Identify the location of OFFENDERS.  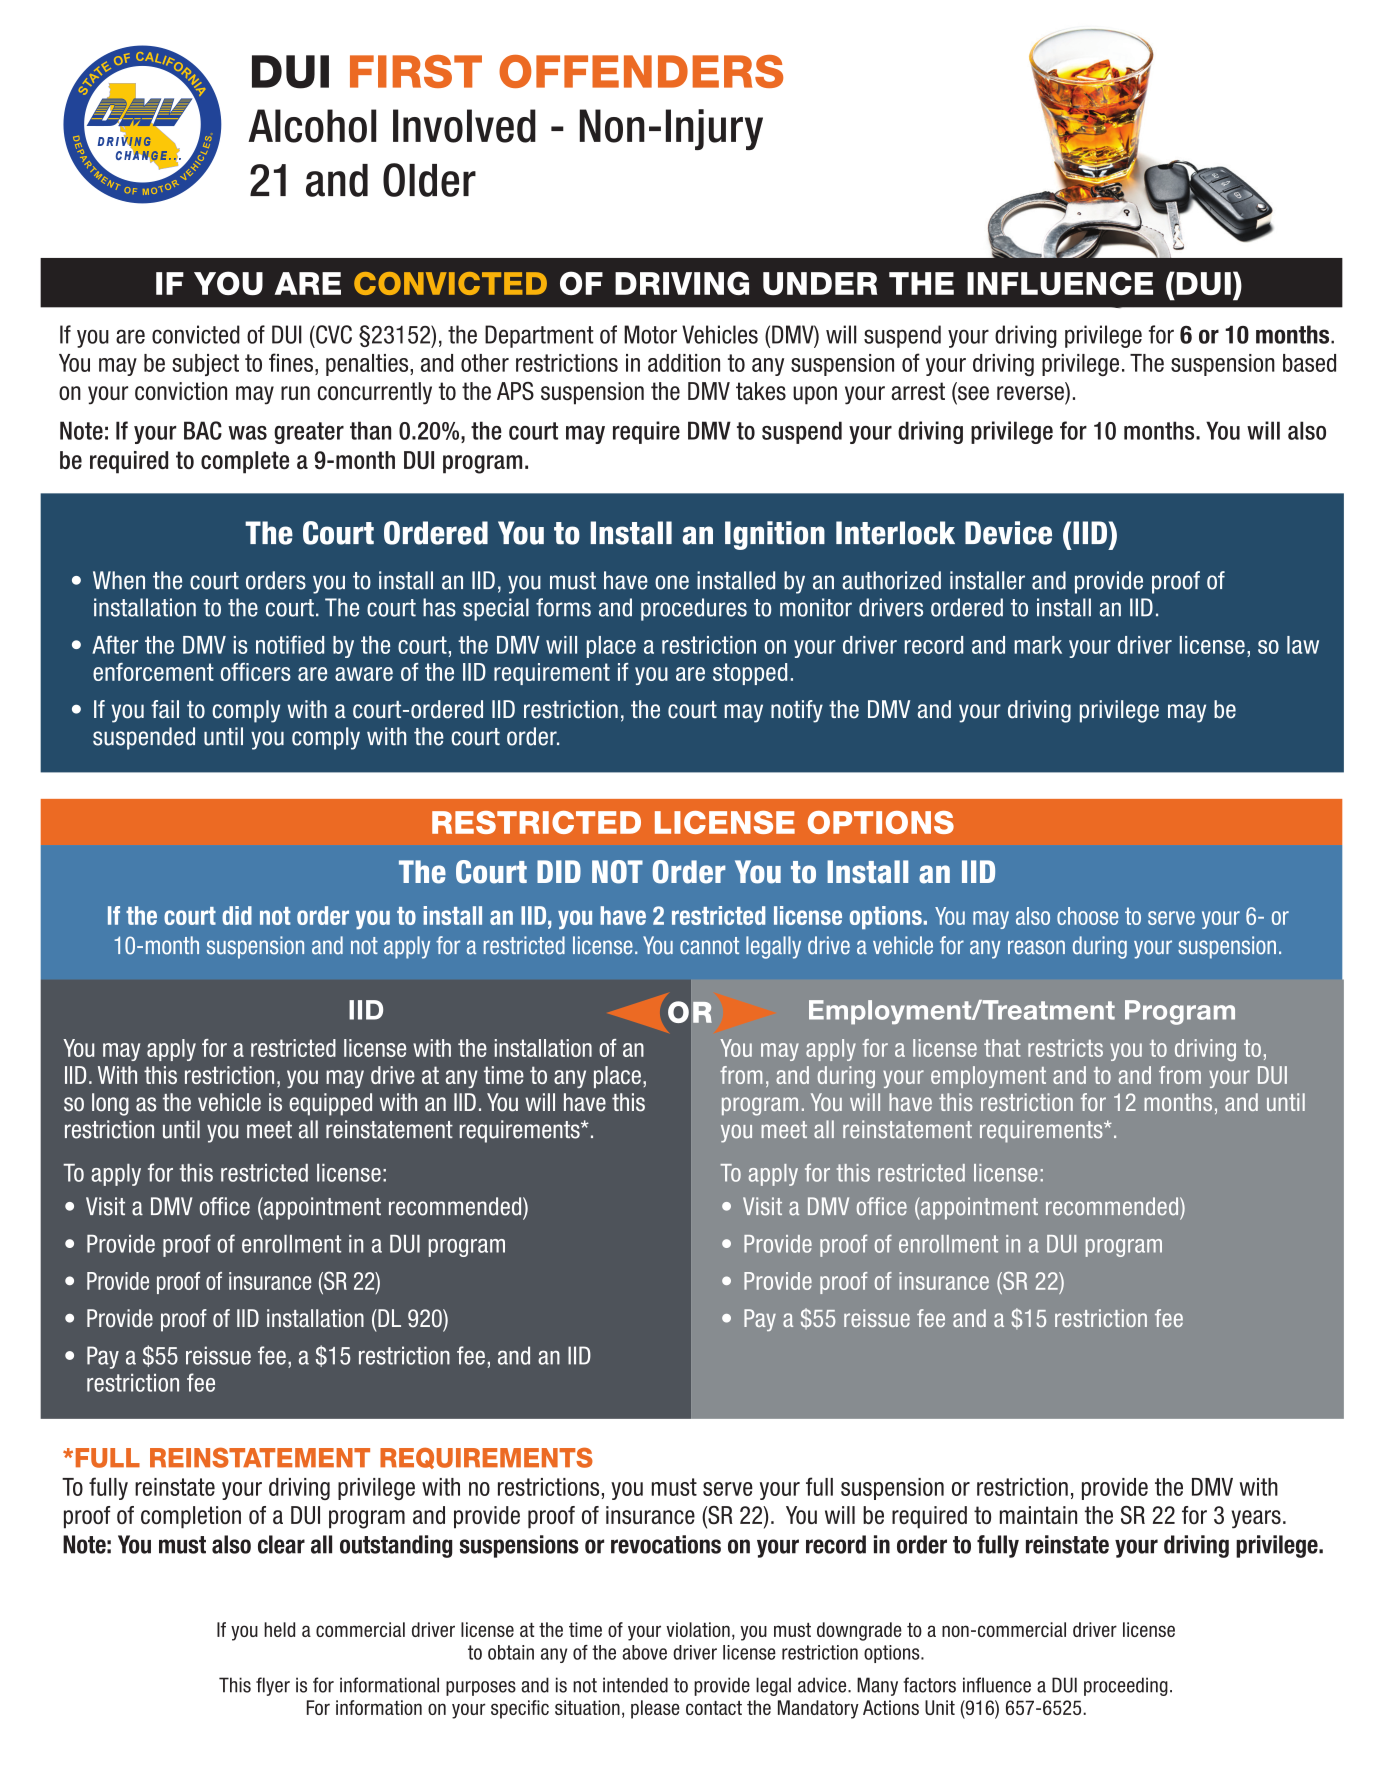
(641, 71).
